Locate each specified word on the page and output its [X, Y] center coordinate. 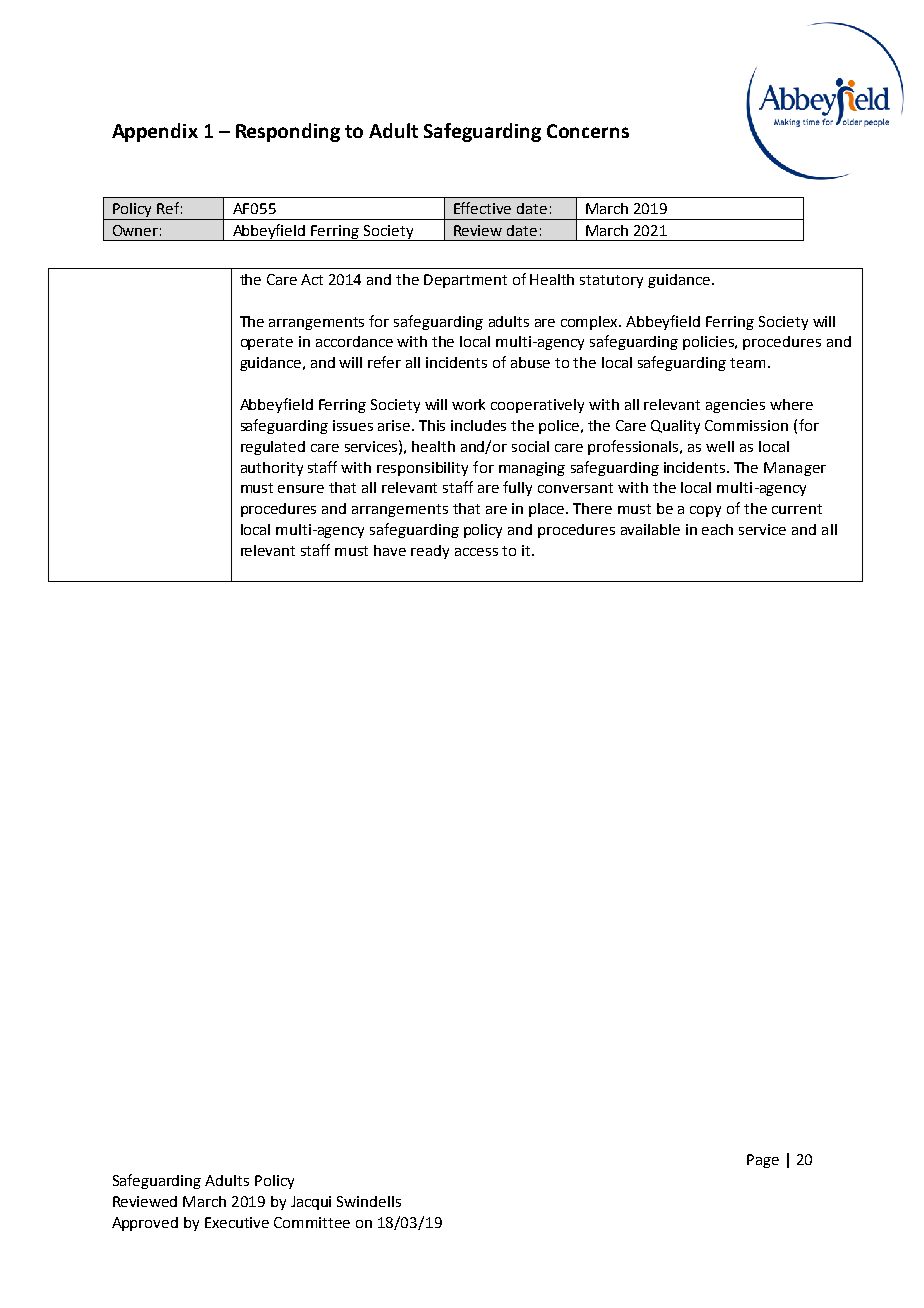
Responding [288, 132]
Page [763, 1161]
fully [517, 488]
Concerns [588, 131]
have [390, 550]
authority [272, 469]
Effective [482, 208]
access [476, 552]
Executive [237, 1222]
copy [705, 511]
